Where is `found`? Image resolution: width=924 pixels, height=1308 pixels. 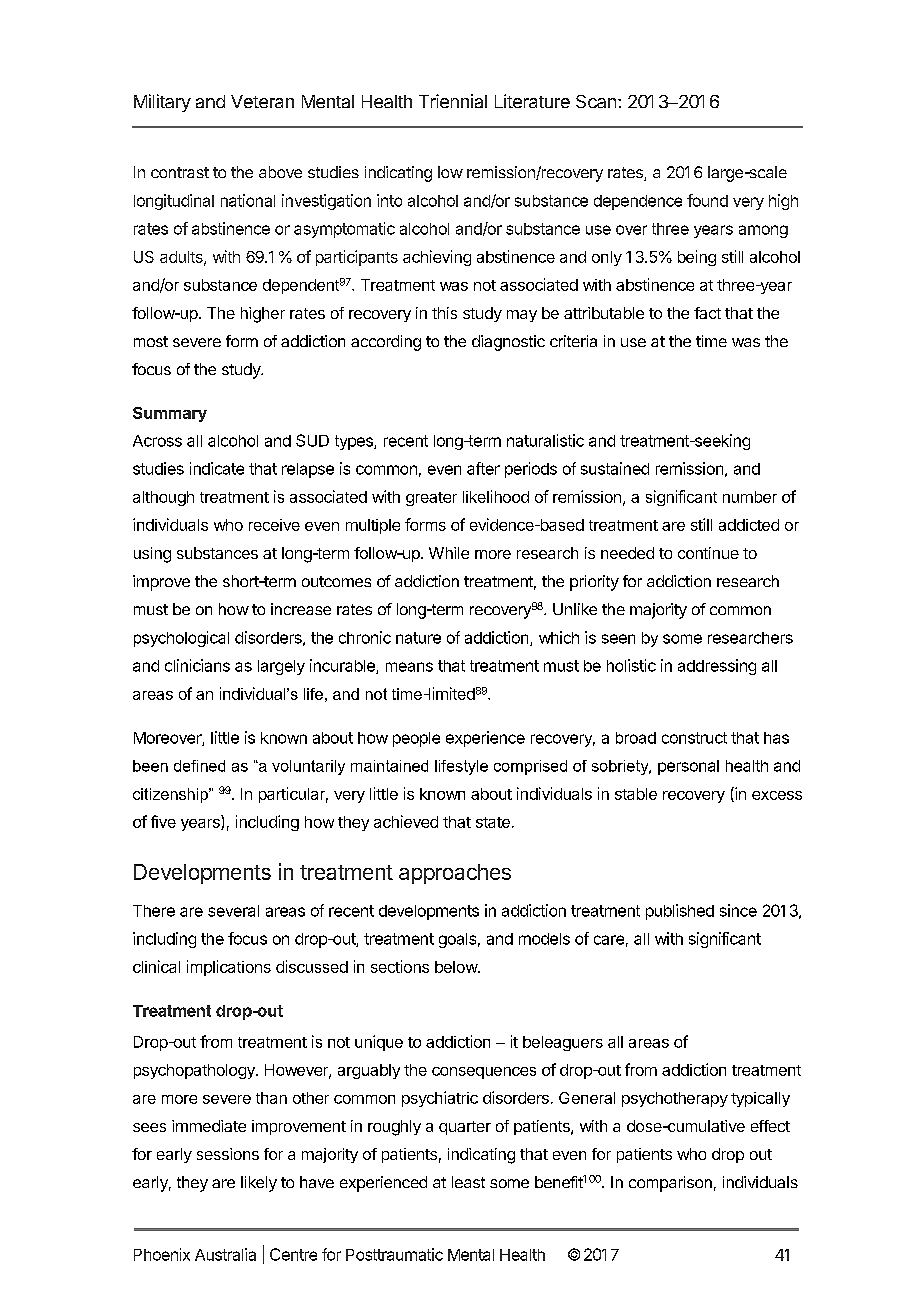
found is located at coordinates (707, 200).
